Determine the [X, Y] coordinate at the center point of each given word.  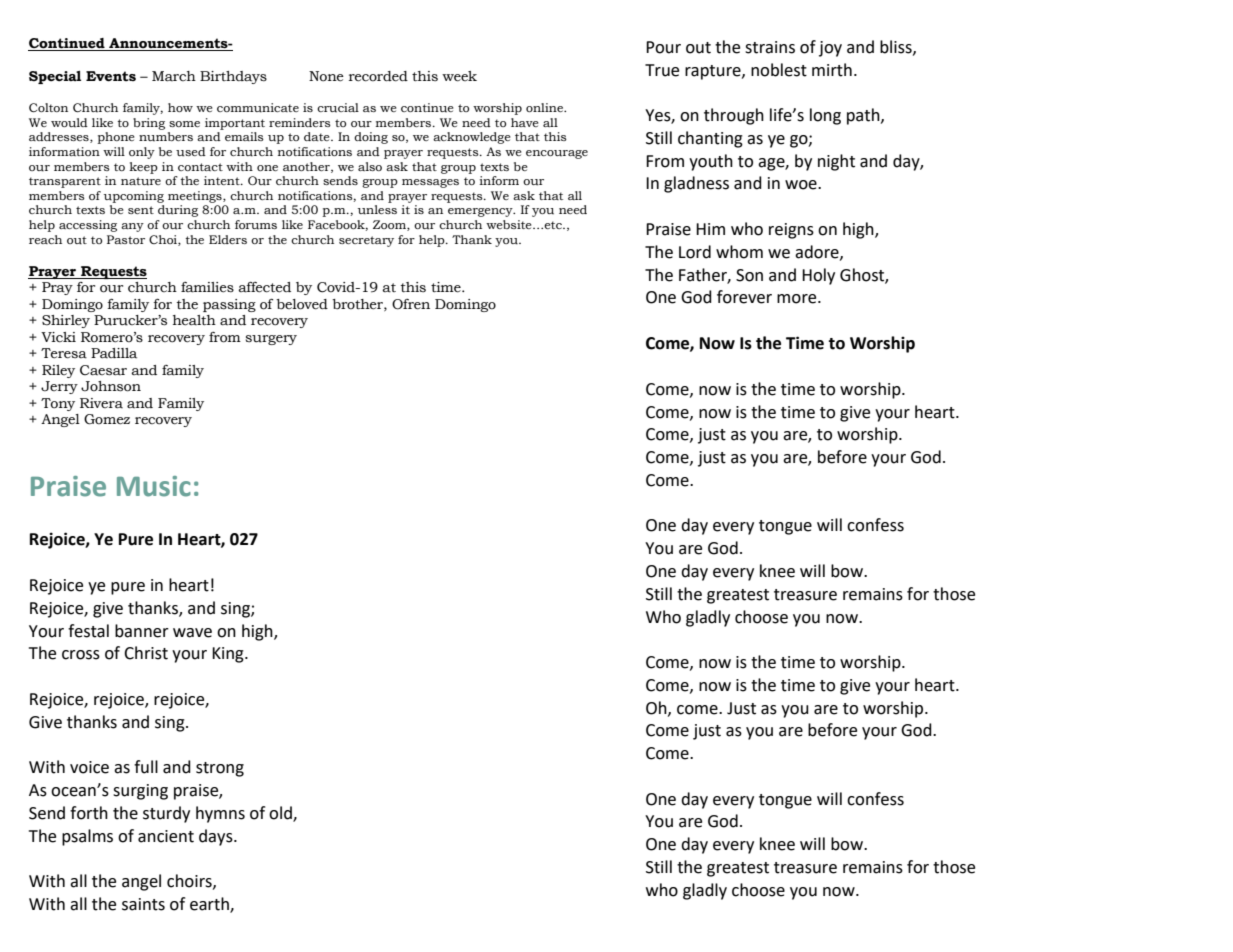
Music [154, 486]
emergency [481, 212]
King [229, 655]
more [798, 299]
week [459, 76]
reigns [791, 231]
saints [143, 904]
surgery [271, 340]
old [281, 813]
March [174, 76]
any [132, 227]
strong [220, 769]
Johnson [111, 386]
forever [744, 297]
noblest [779, 70]
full [146, 767]
